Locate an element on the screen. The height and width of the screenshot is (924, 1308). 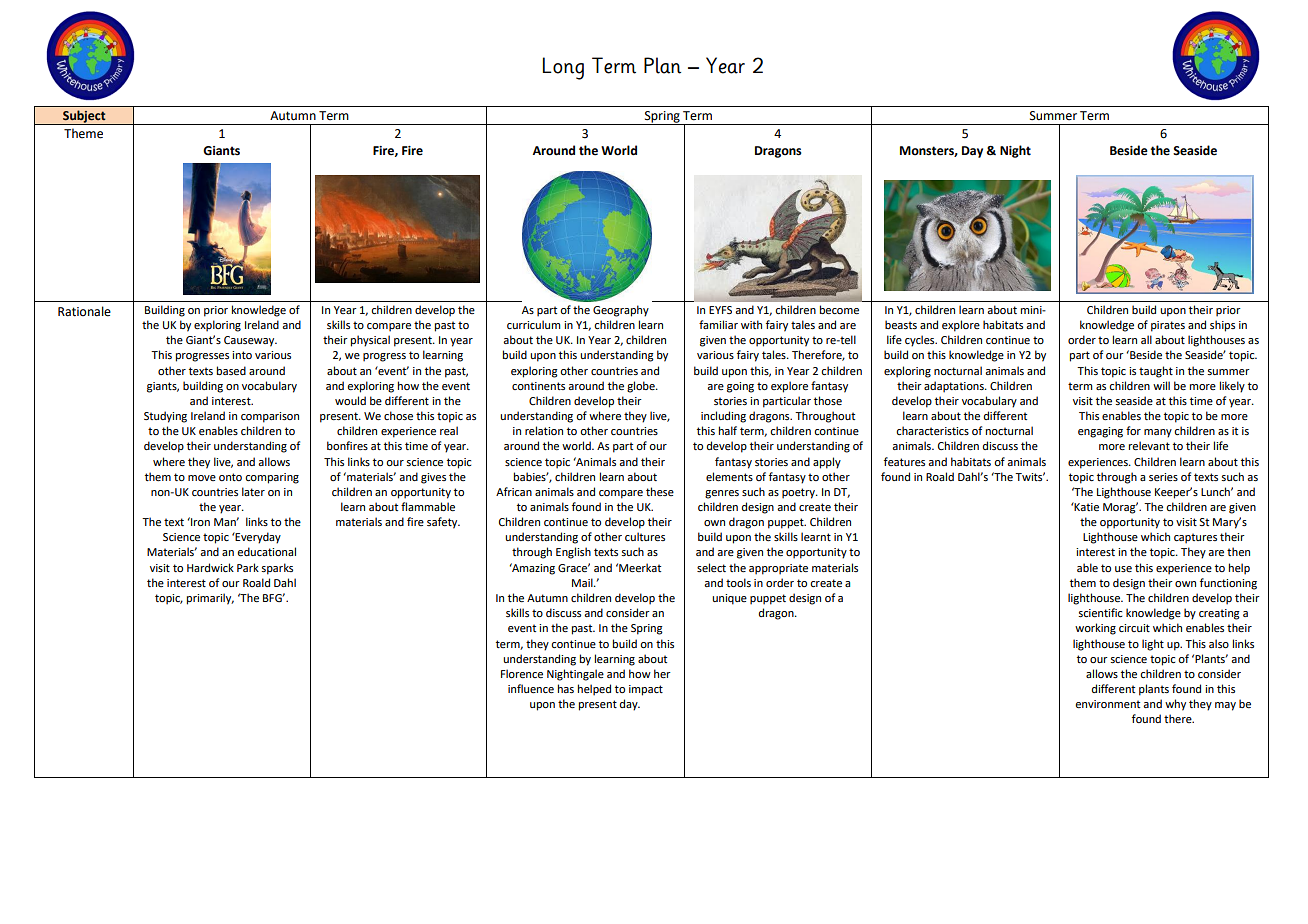
Subject is located at coordinates (84, 117).
